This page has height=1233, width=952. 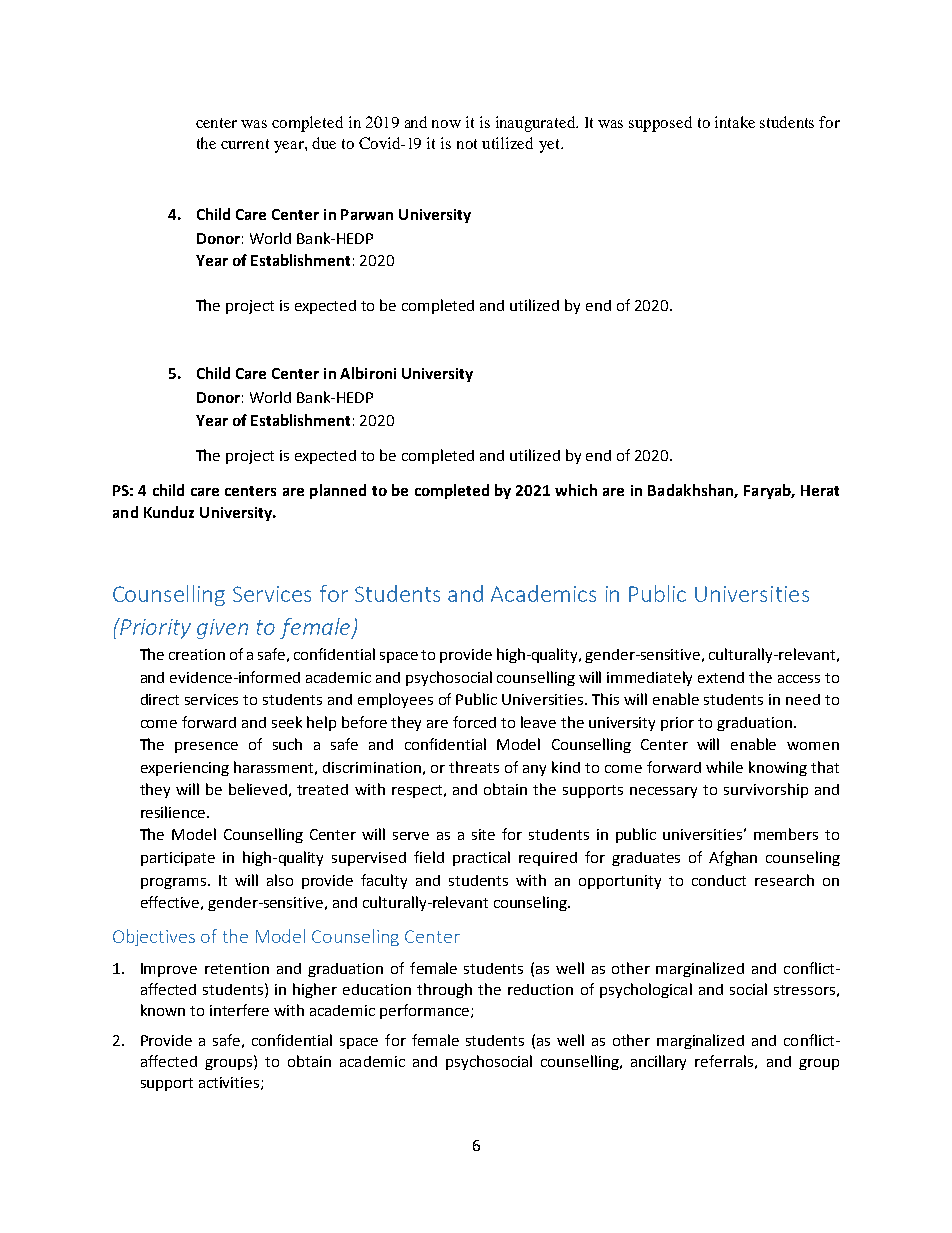 What do you see at coordinates (258, 789) in the page?
I see `believed` at bounding box center [258, 789].
